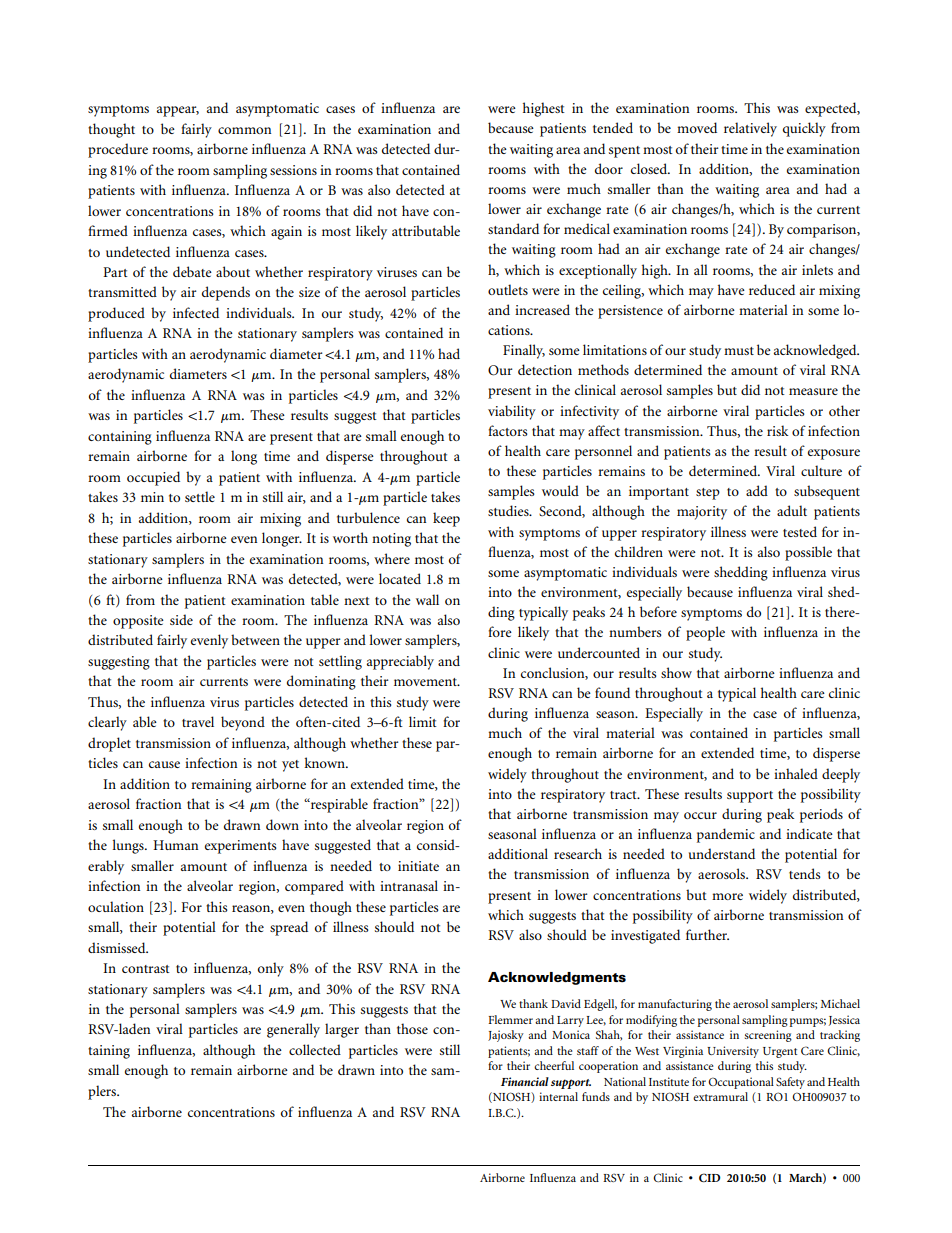  I want to click on side, so click(181, 619).
